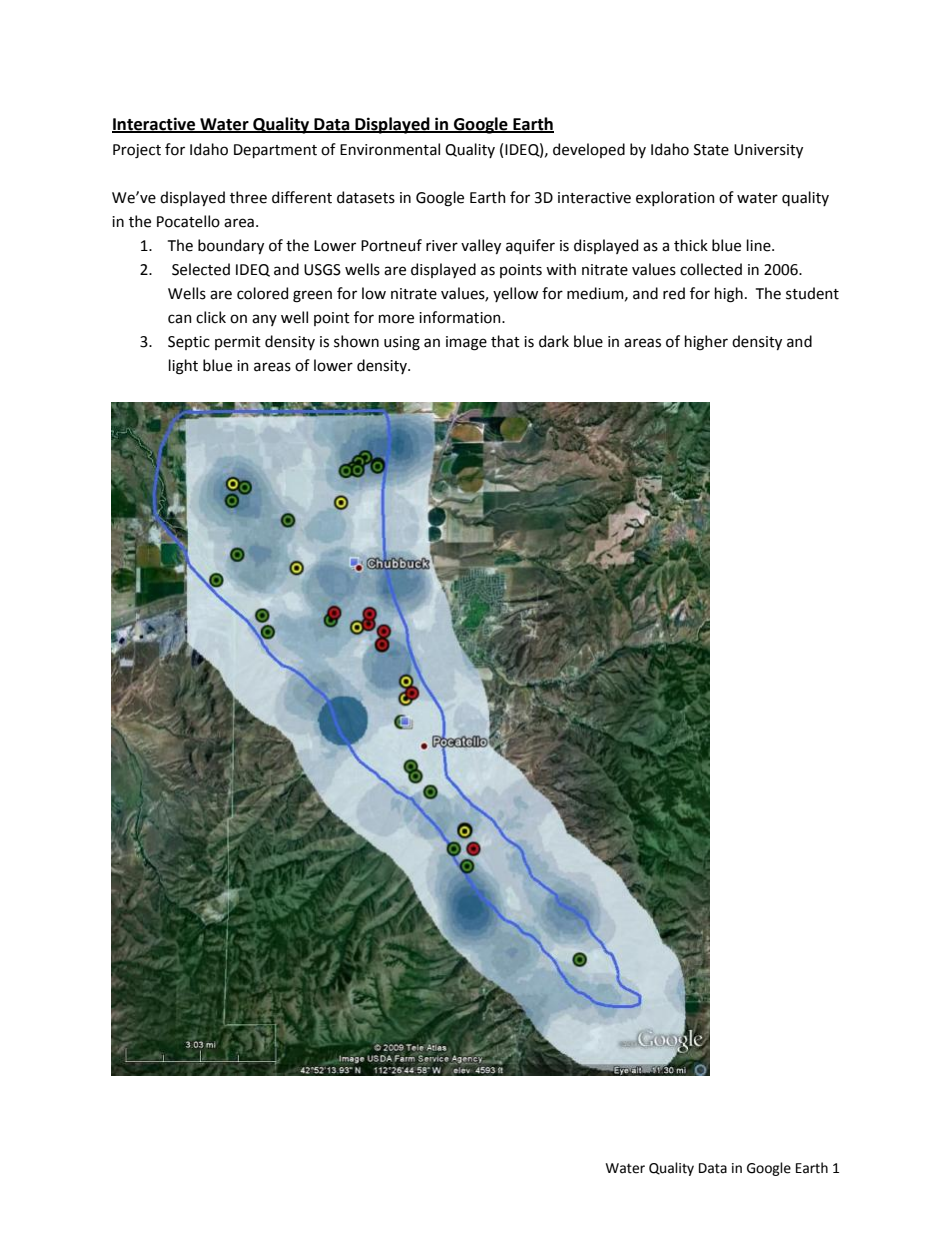  What do you see at coordinates (812, 293) in the screenshot?
I see `student` at bounding box center [812, 293].
